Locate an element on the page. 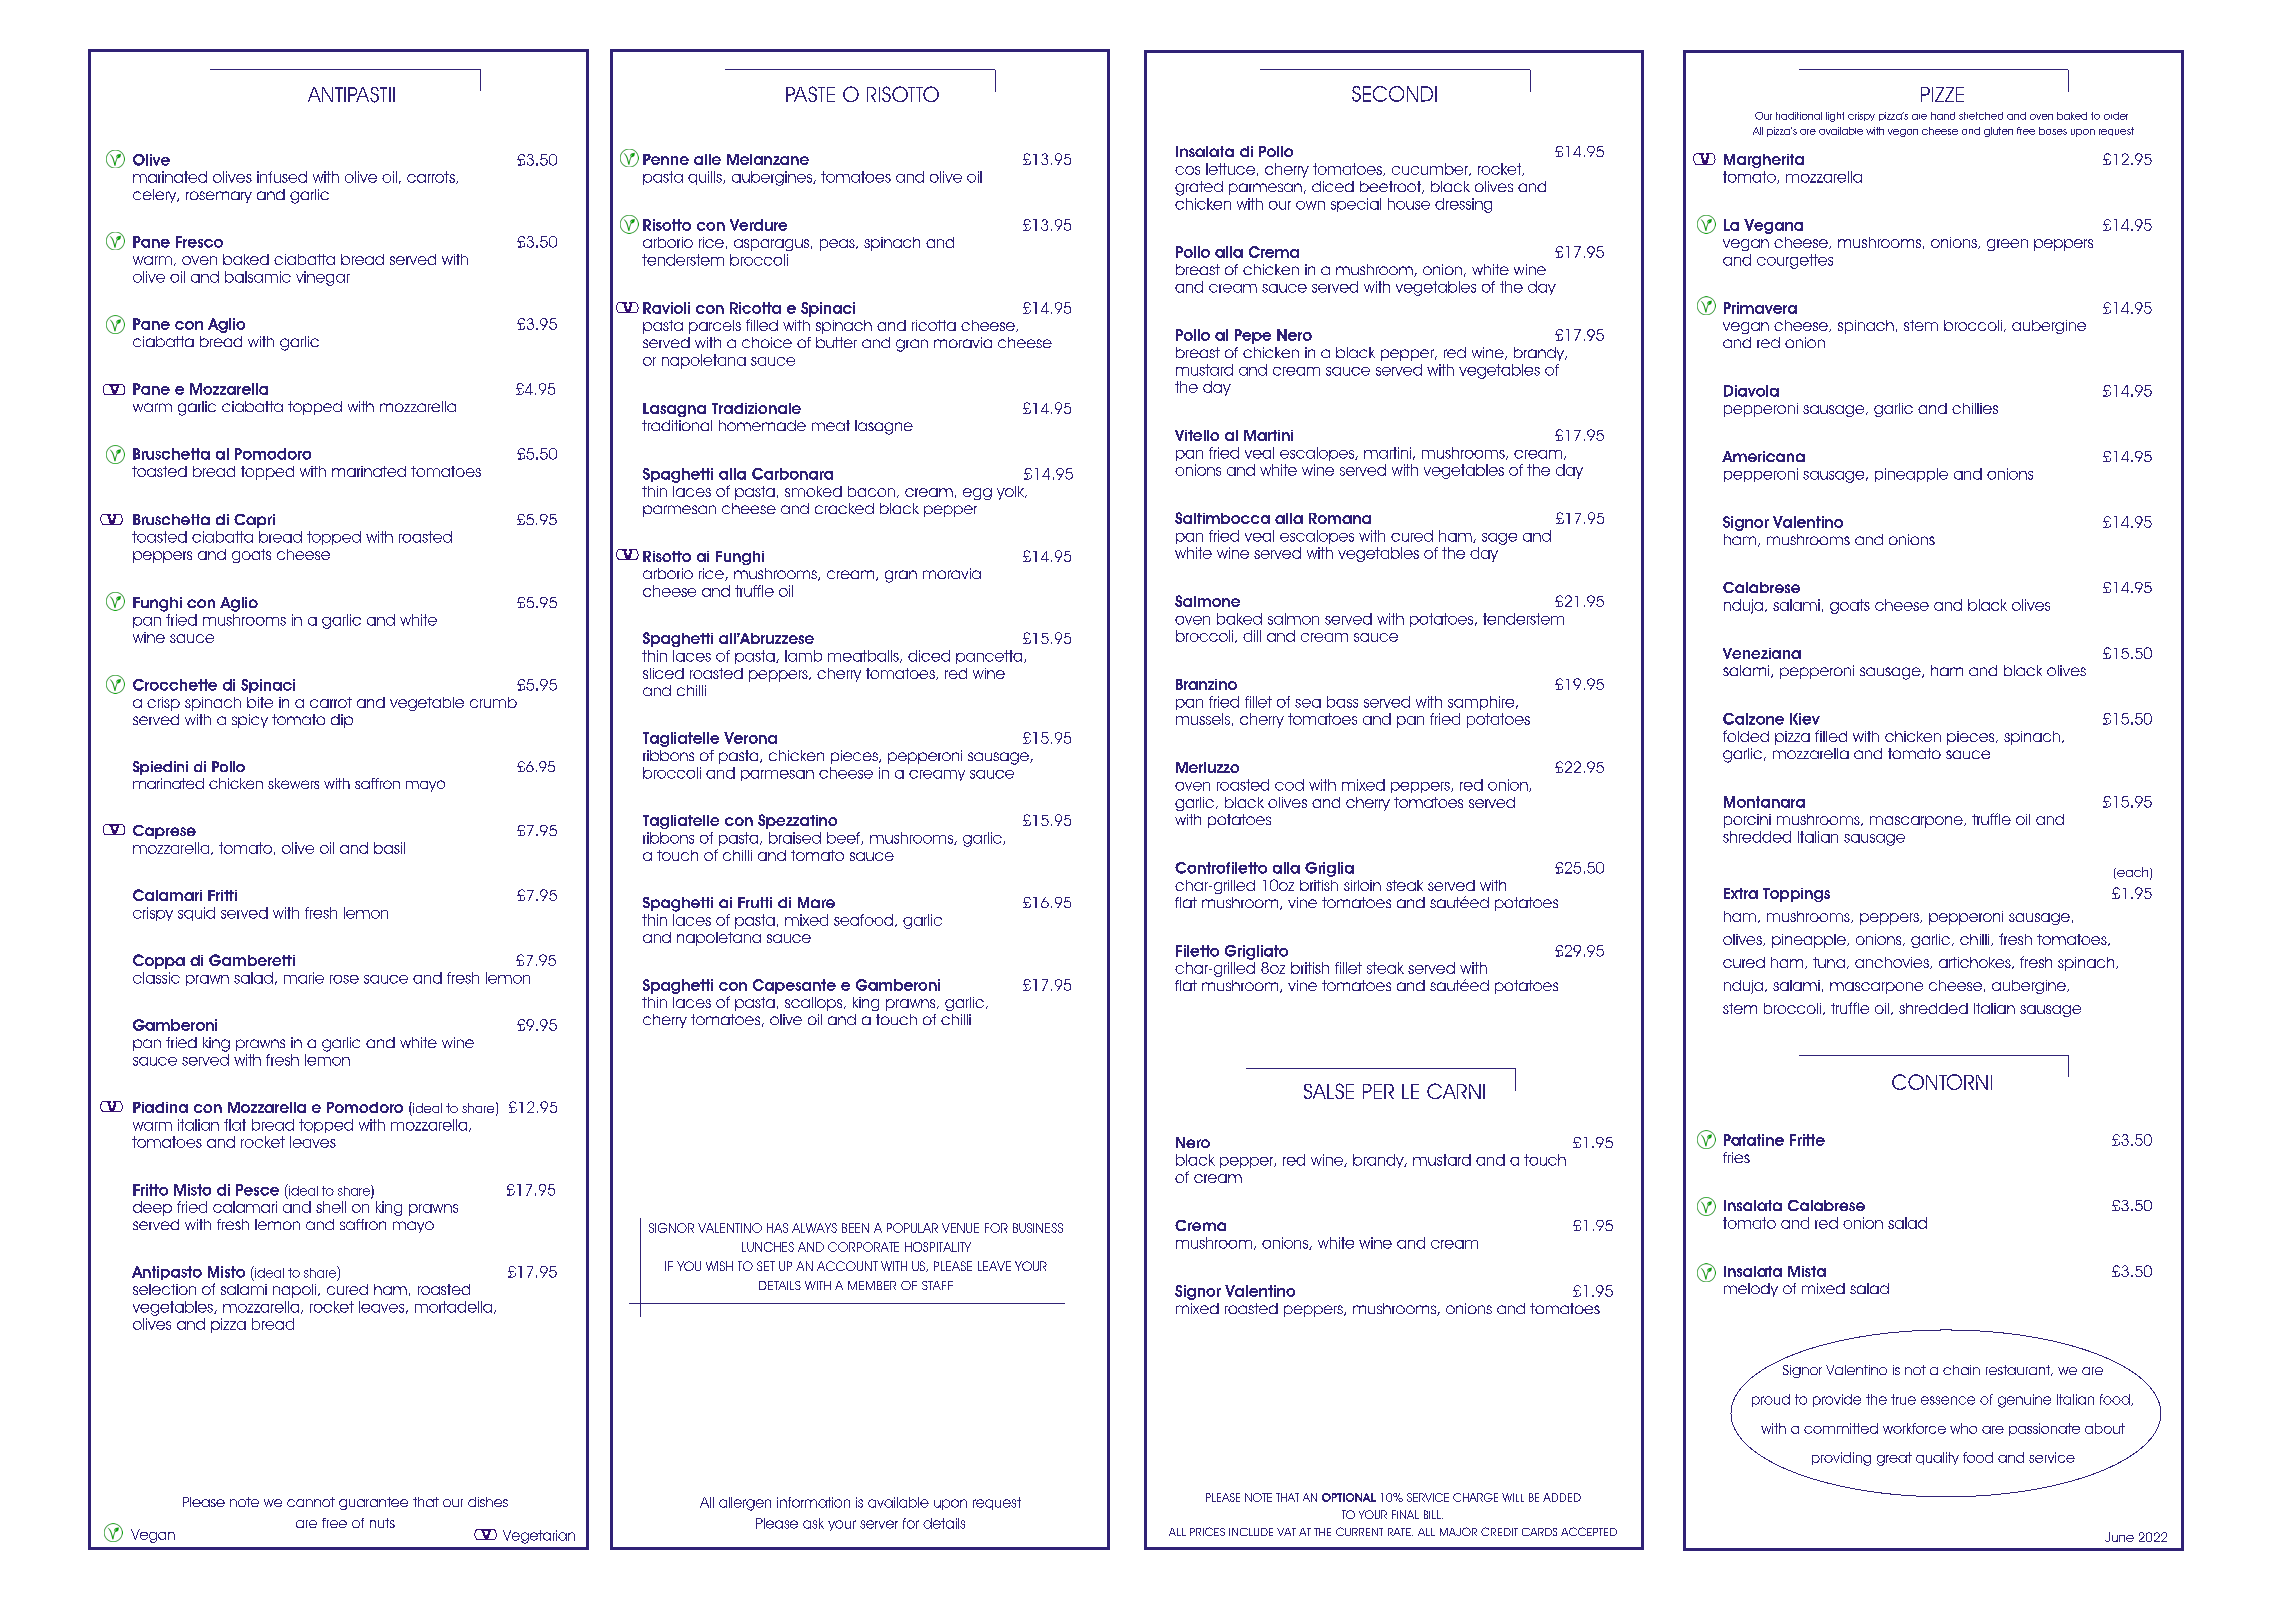 This page has height=1599, width=2295. guarantee is located at coordinates (373, 1503).
